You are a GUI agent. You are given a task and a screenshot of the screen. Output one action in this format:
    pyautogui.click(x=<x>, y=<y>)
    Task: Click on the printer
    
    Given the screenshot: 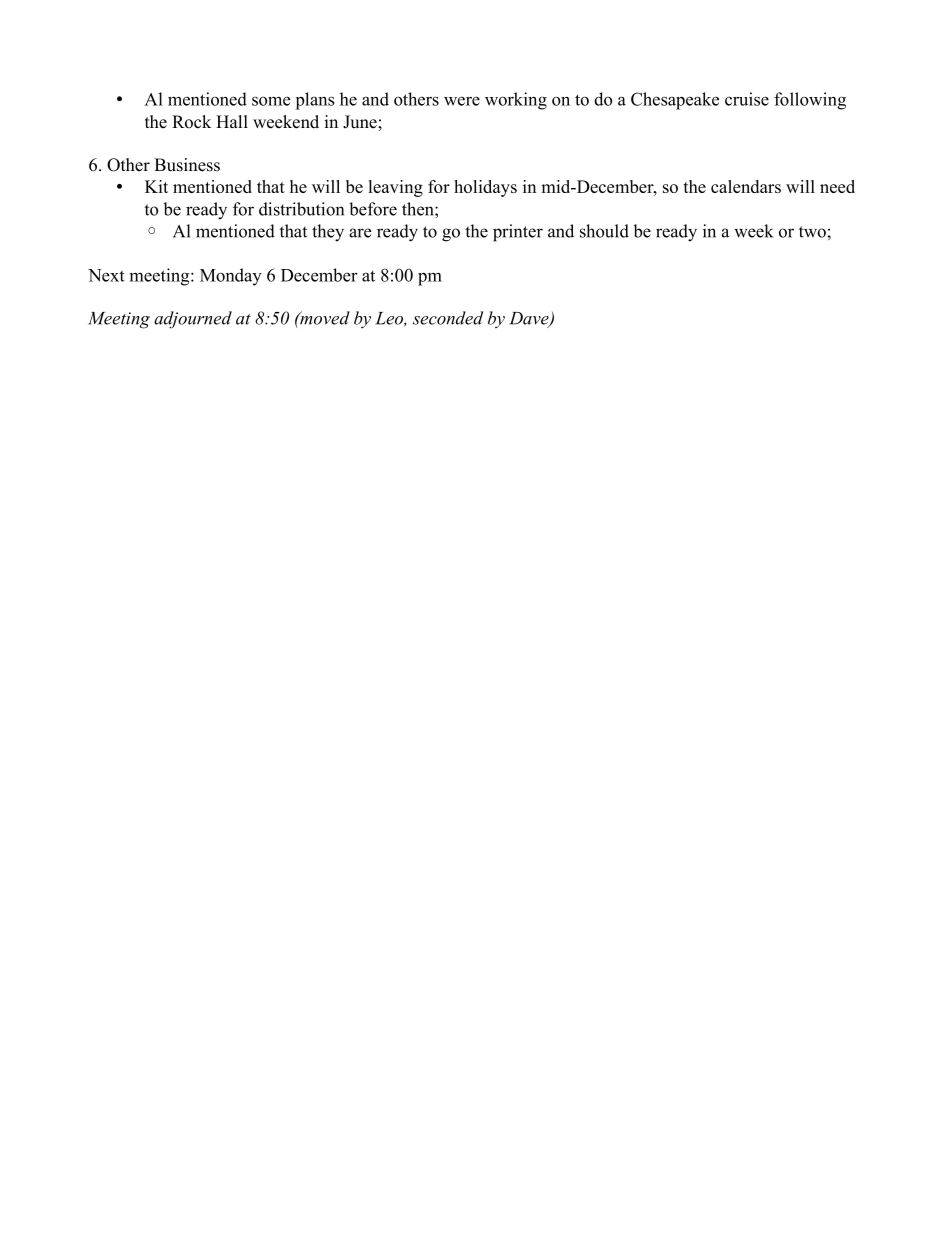 What is the action you would take?
    pyautogui.click(x=518, y=233)
